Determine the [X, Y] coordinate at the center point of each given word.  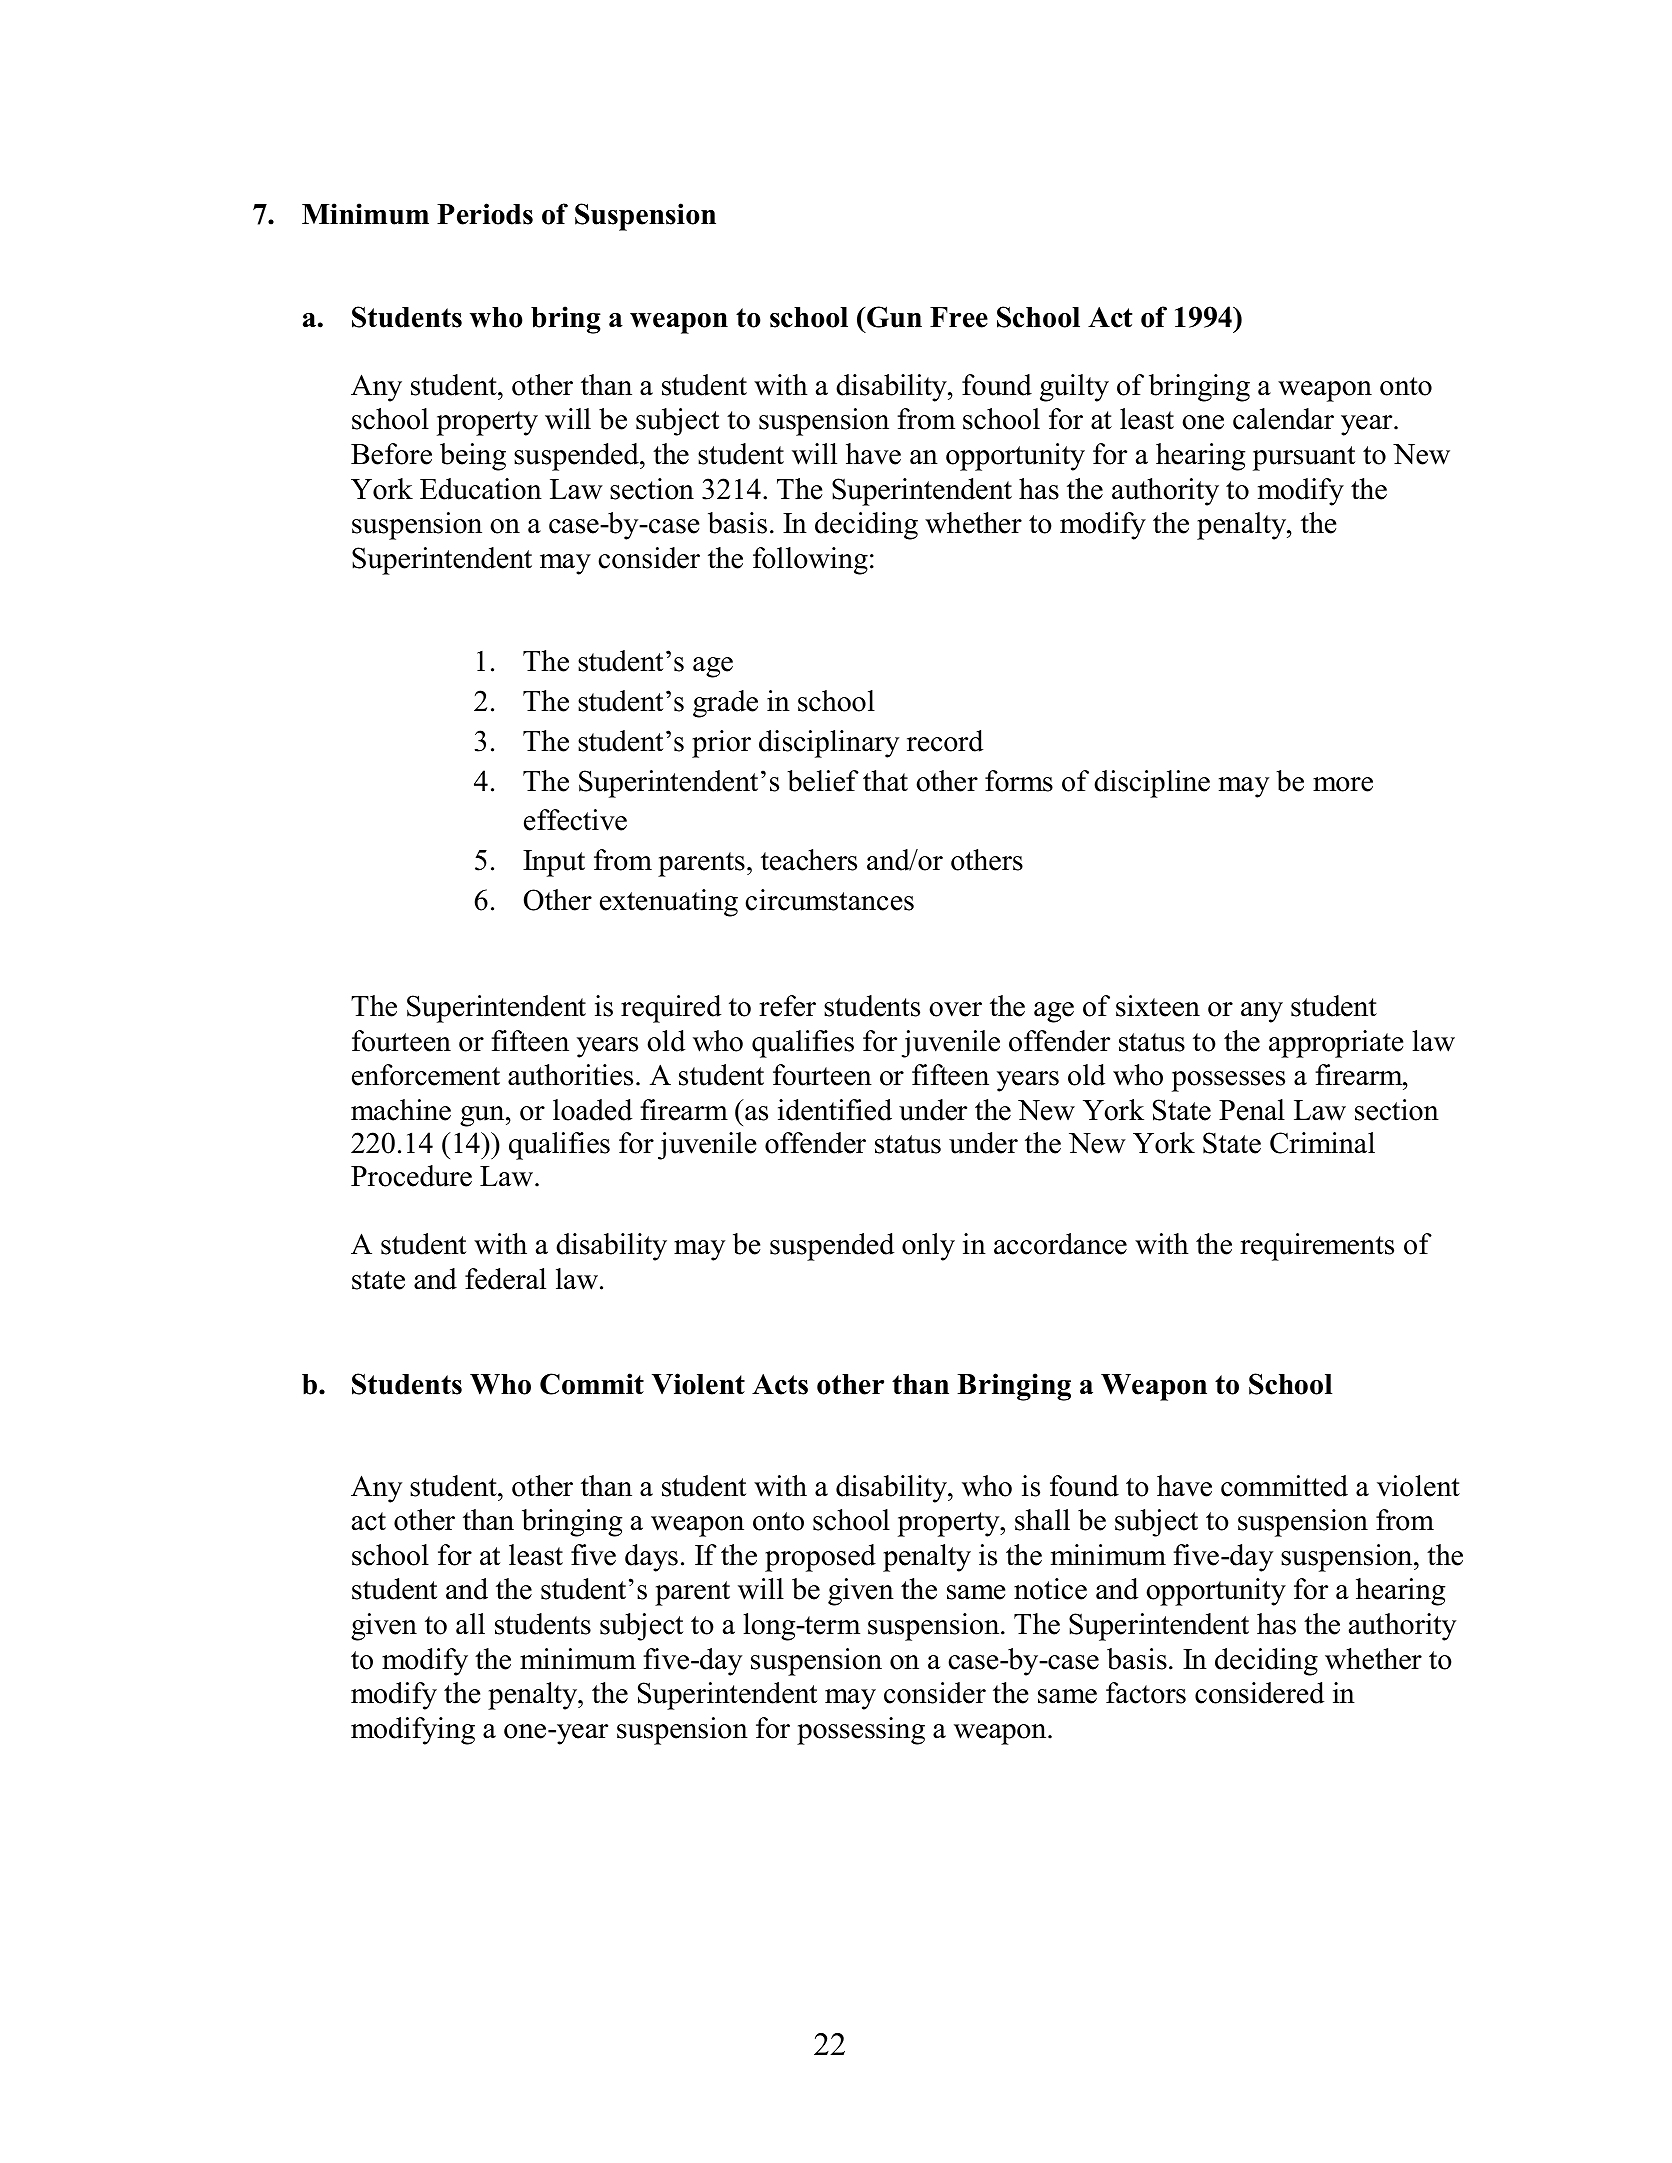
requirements [1317, 1247]
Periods [485, 214]
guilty [1074, 388]
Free [959, 317]
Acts [780, 1384]
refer [787, 1006]
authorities [570, 1075]
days [651, 1558]
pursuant [1304, 458]
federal [505, 1279]
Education [481, 489]
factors [1146, 1693]
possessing [861, 1731]
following [810, 561]
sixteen [1158, 1006]
